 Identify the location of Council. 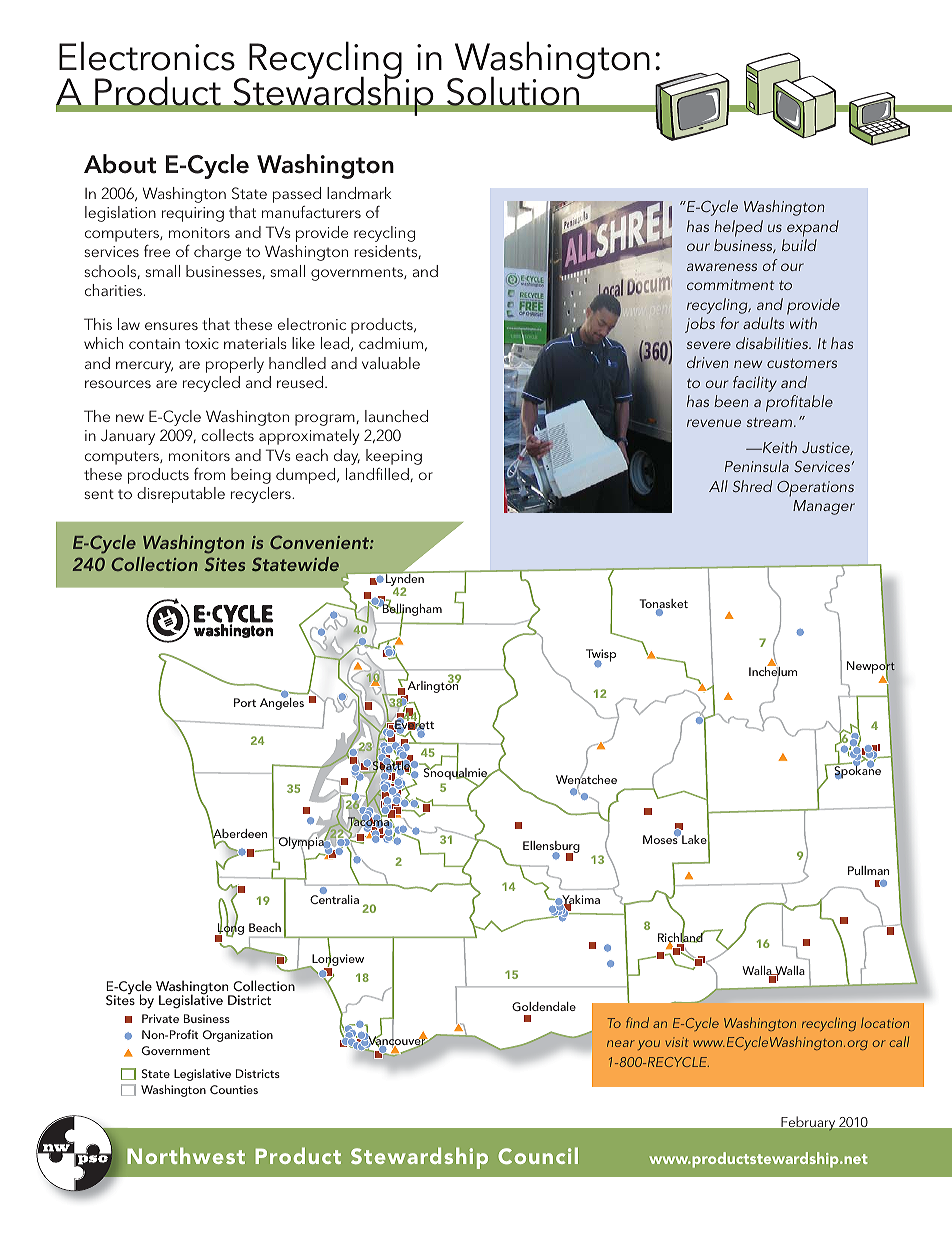
(538, 1155).
